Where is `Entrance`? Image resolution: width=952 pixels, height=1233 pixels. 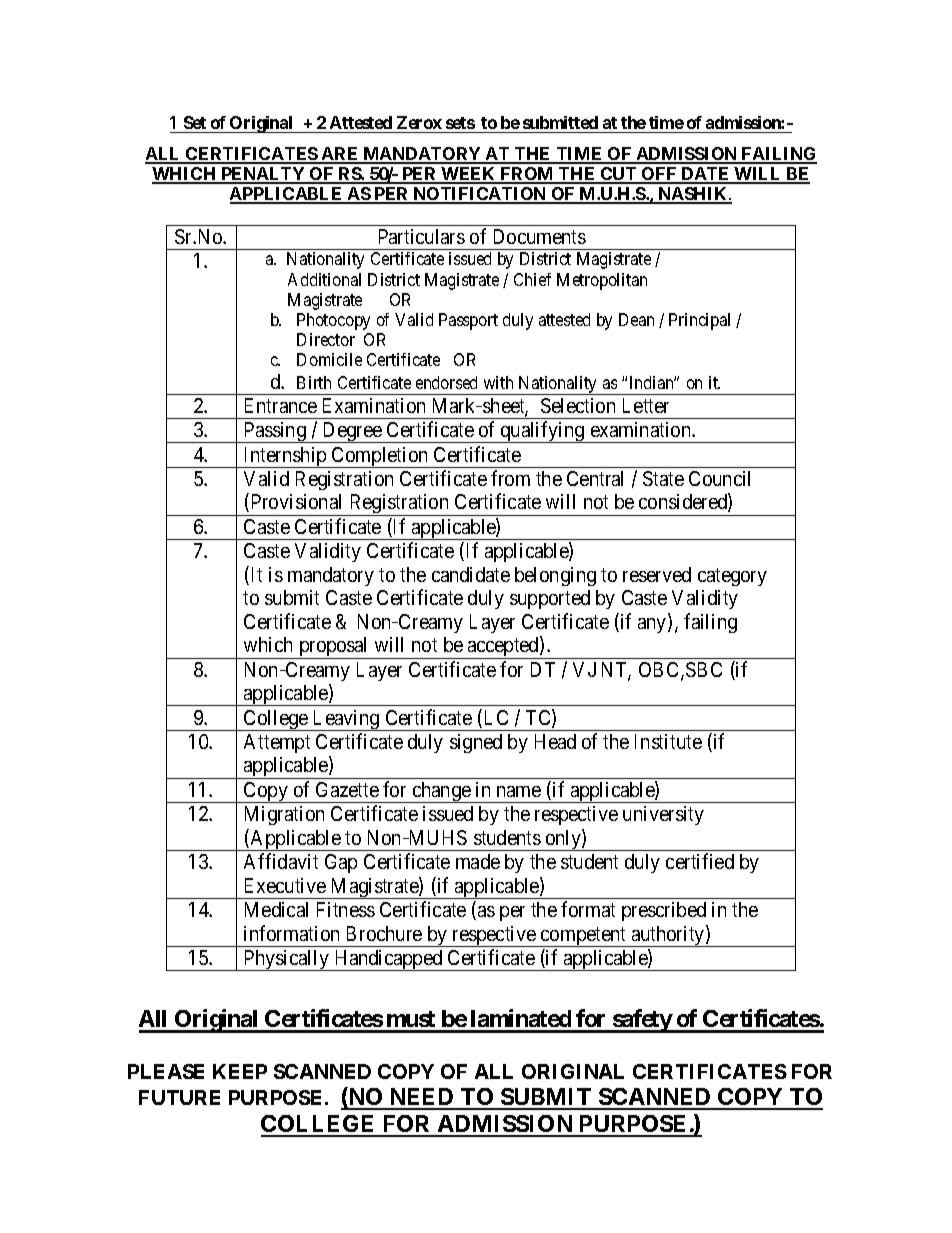 Entrance is located at coordinates (281, 405).
